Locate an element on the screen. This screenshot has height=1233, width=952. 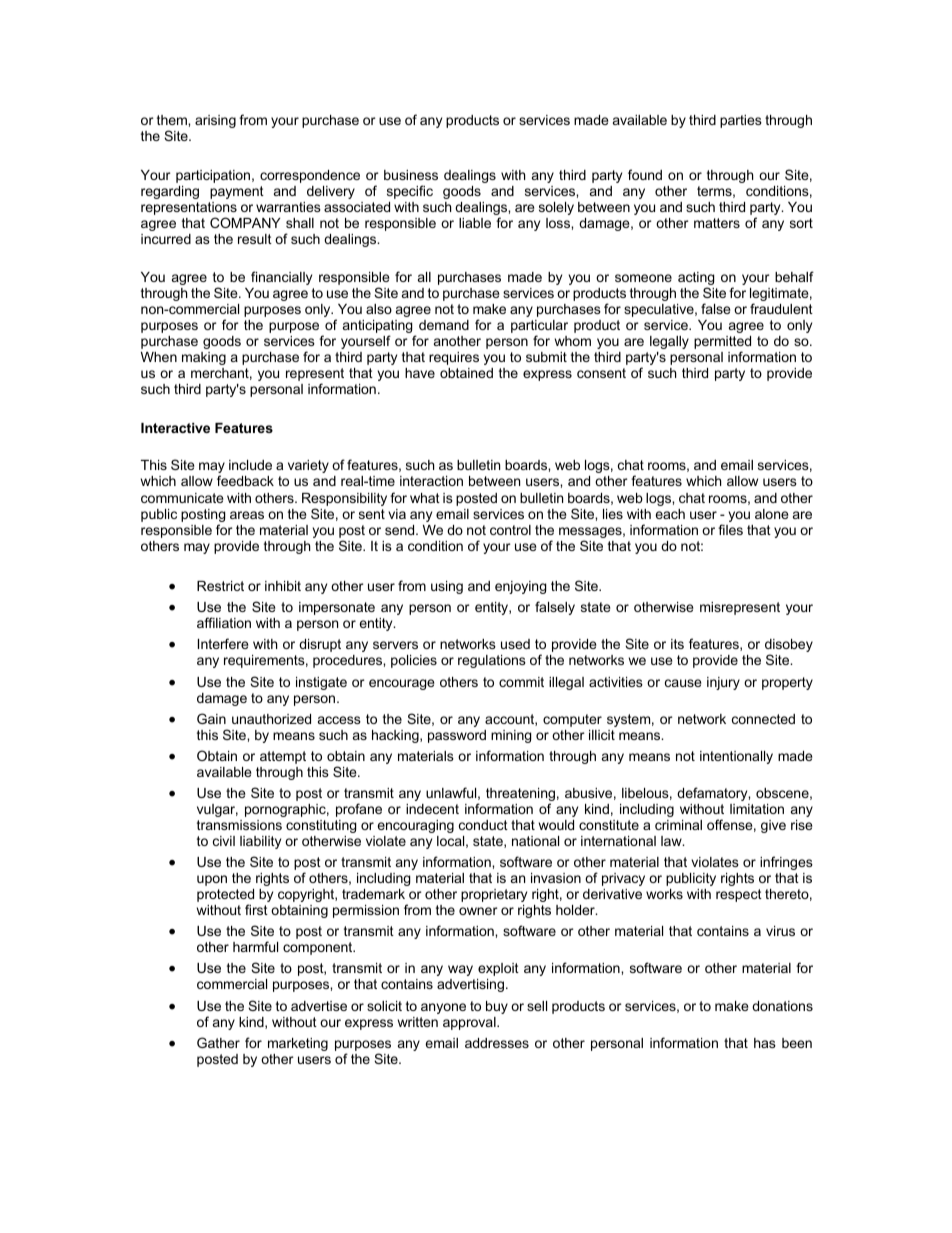
Gather is located at coordinates (218, 1042).
